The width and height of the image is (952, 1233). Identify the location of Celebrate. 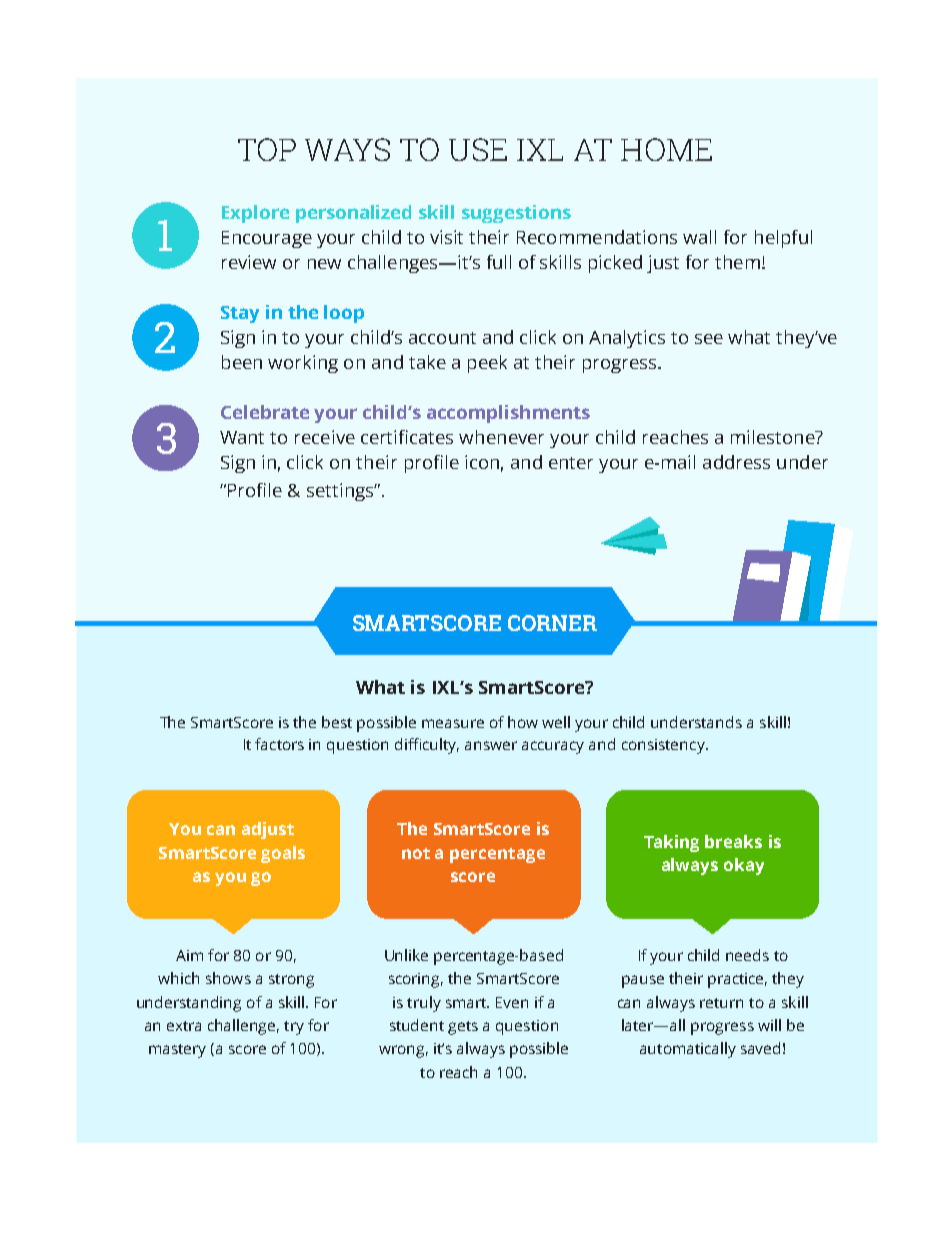
(265, 412).
